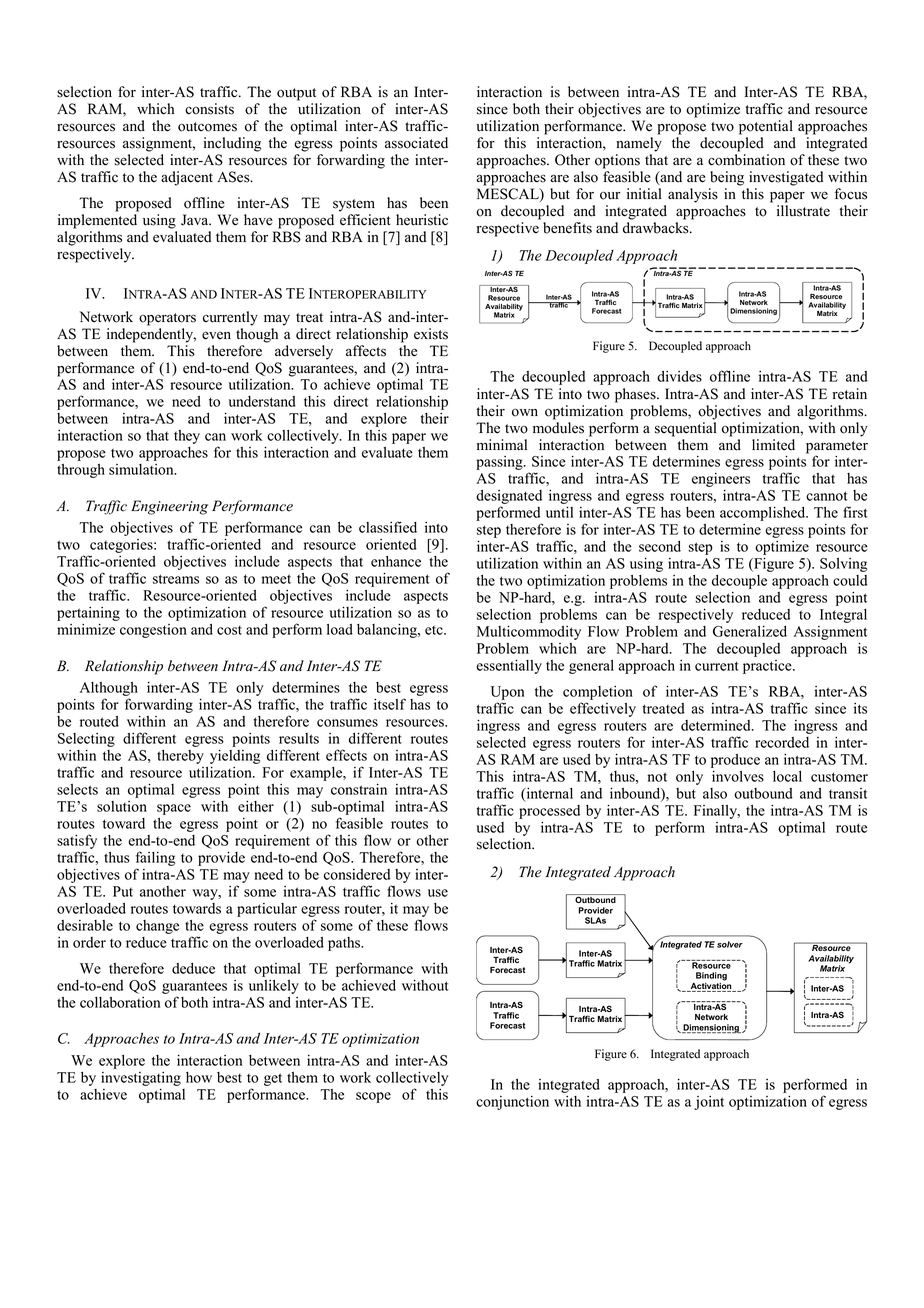  What do you see at coordinates (416, 143) in the screenshot?
I see `associated` at bounding box center [416, 143].
